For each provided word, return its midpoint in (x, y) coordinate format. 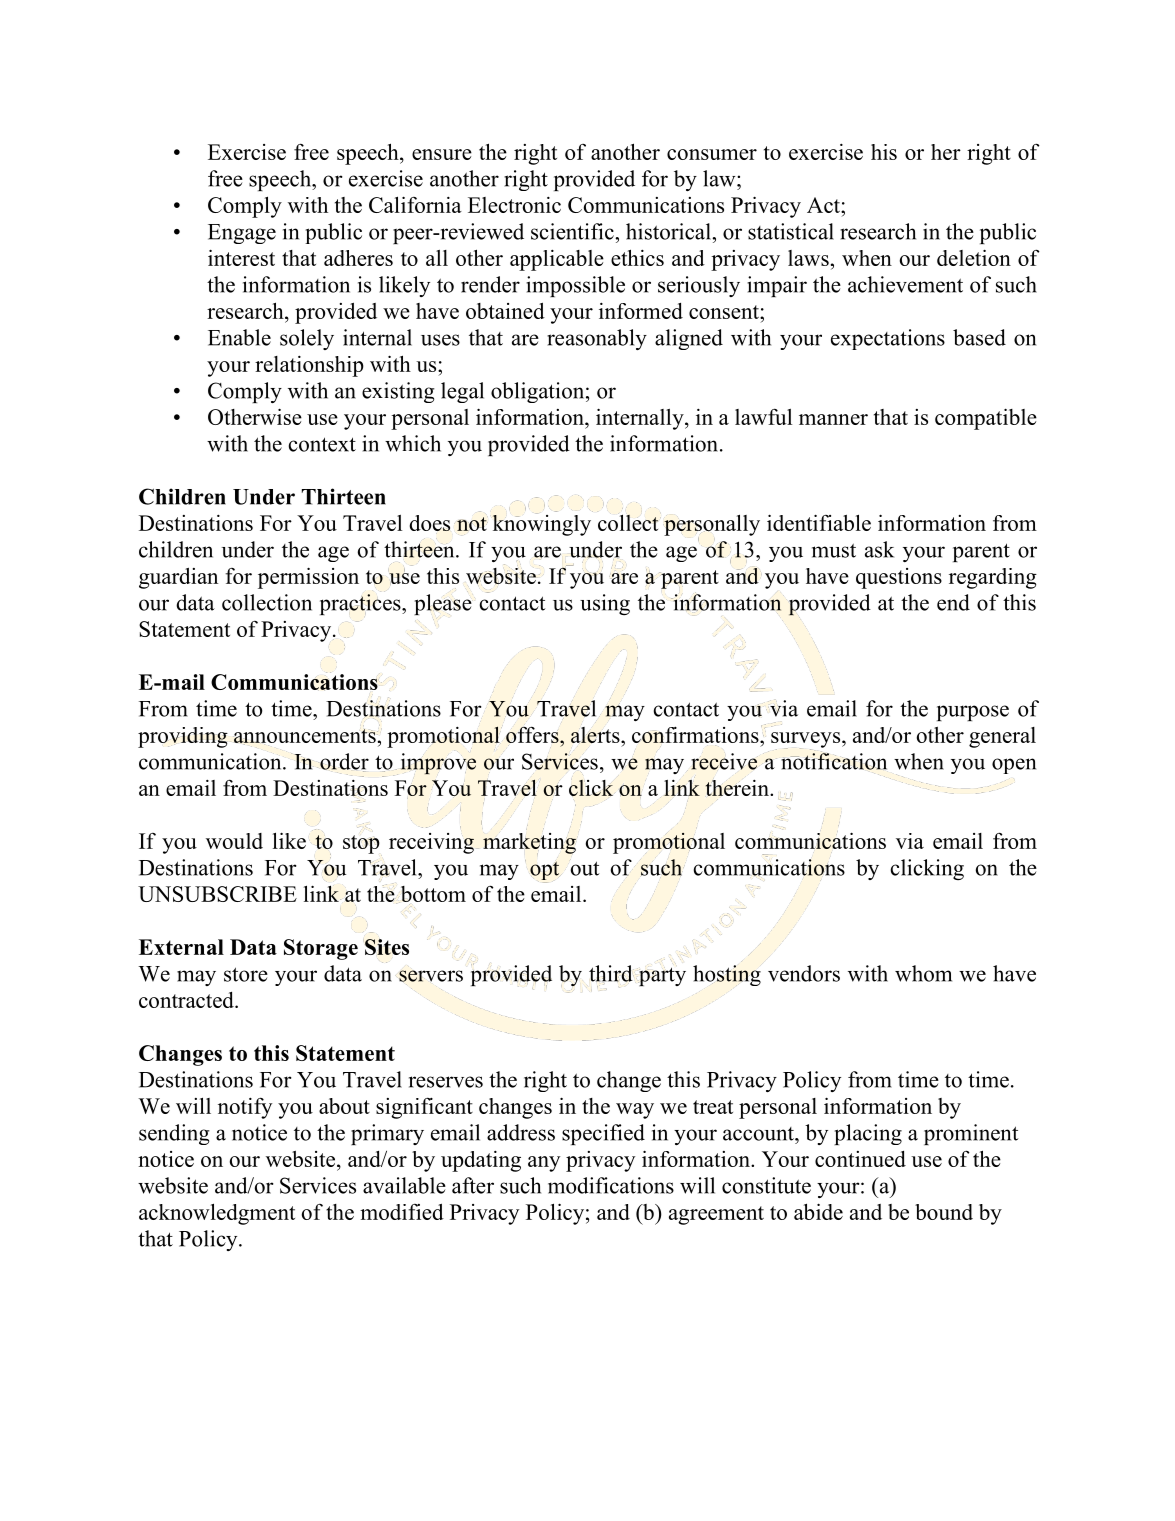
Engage (242, 234)
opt (544, 872)
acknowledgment (217, 1214)
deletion (974, 257)
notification (834, 760)
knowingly (542, 524)
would (234, 841)
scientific (573, 231)
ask (879, 549)
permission (308, 578)
